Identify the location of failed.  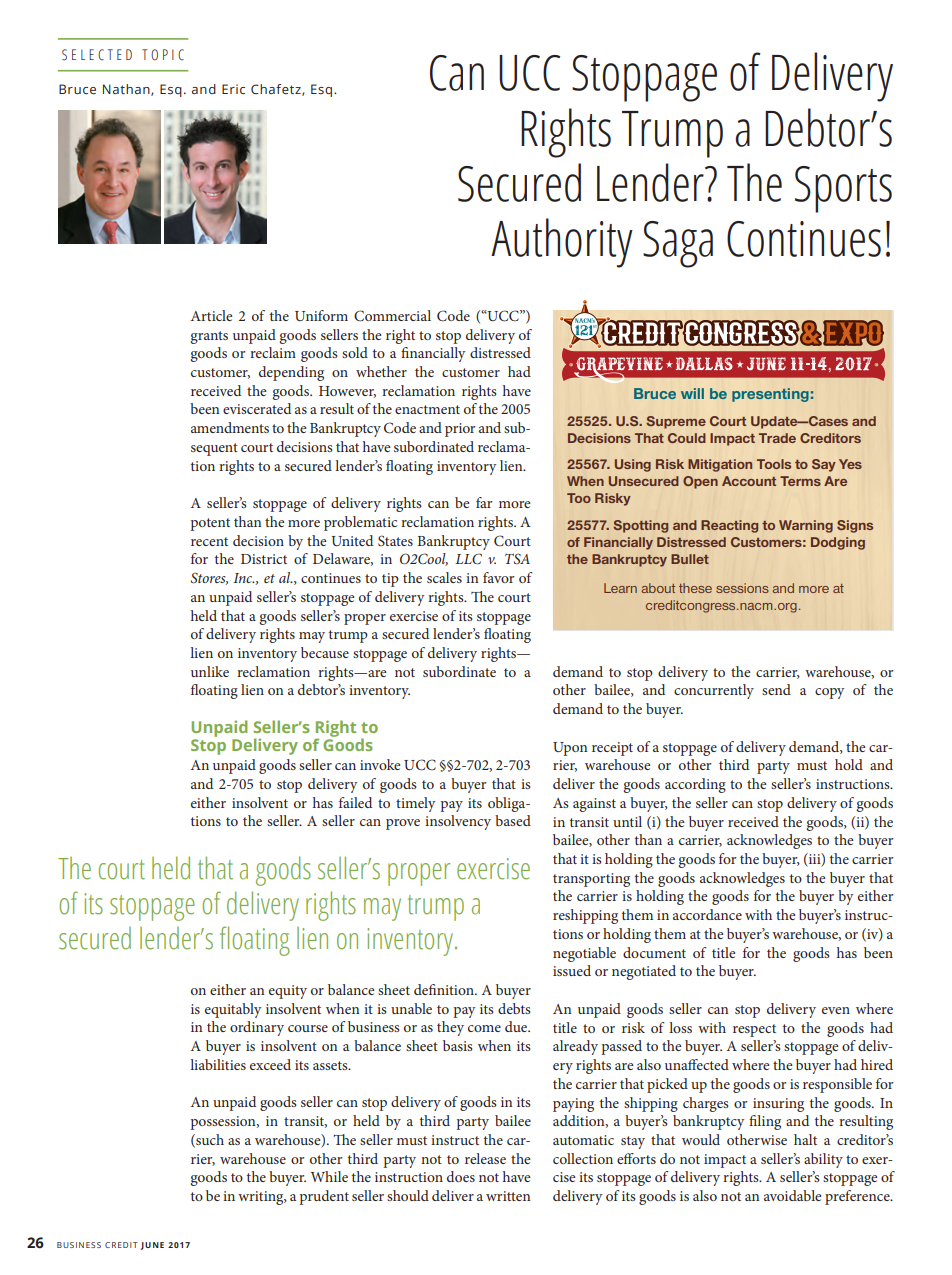
(355, 802).
